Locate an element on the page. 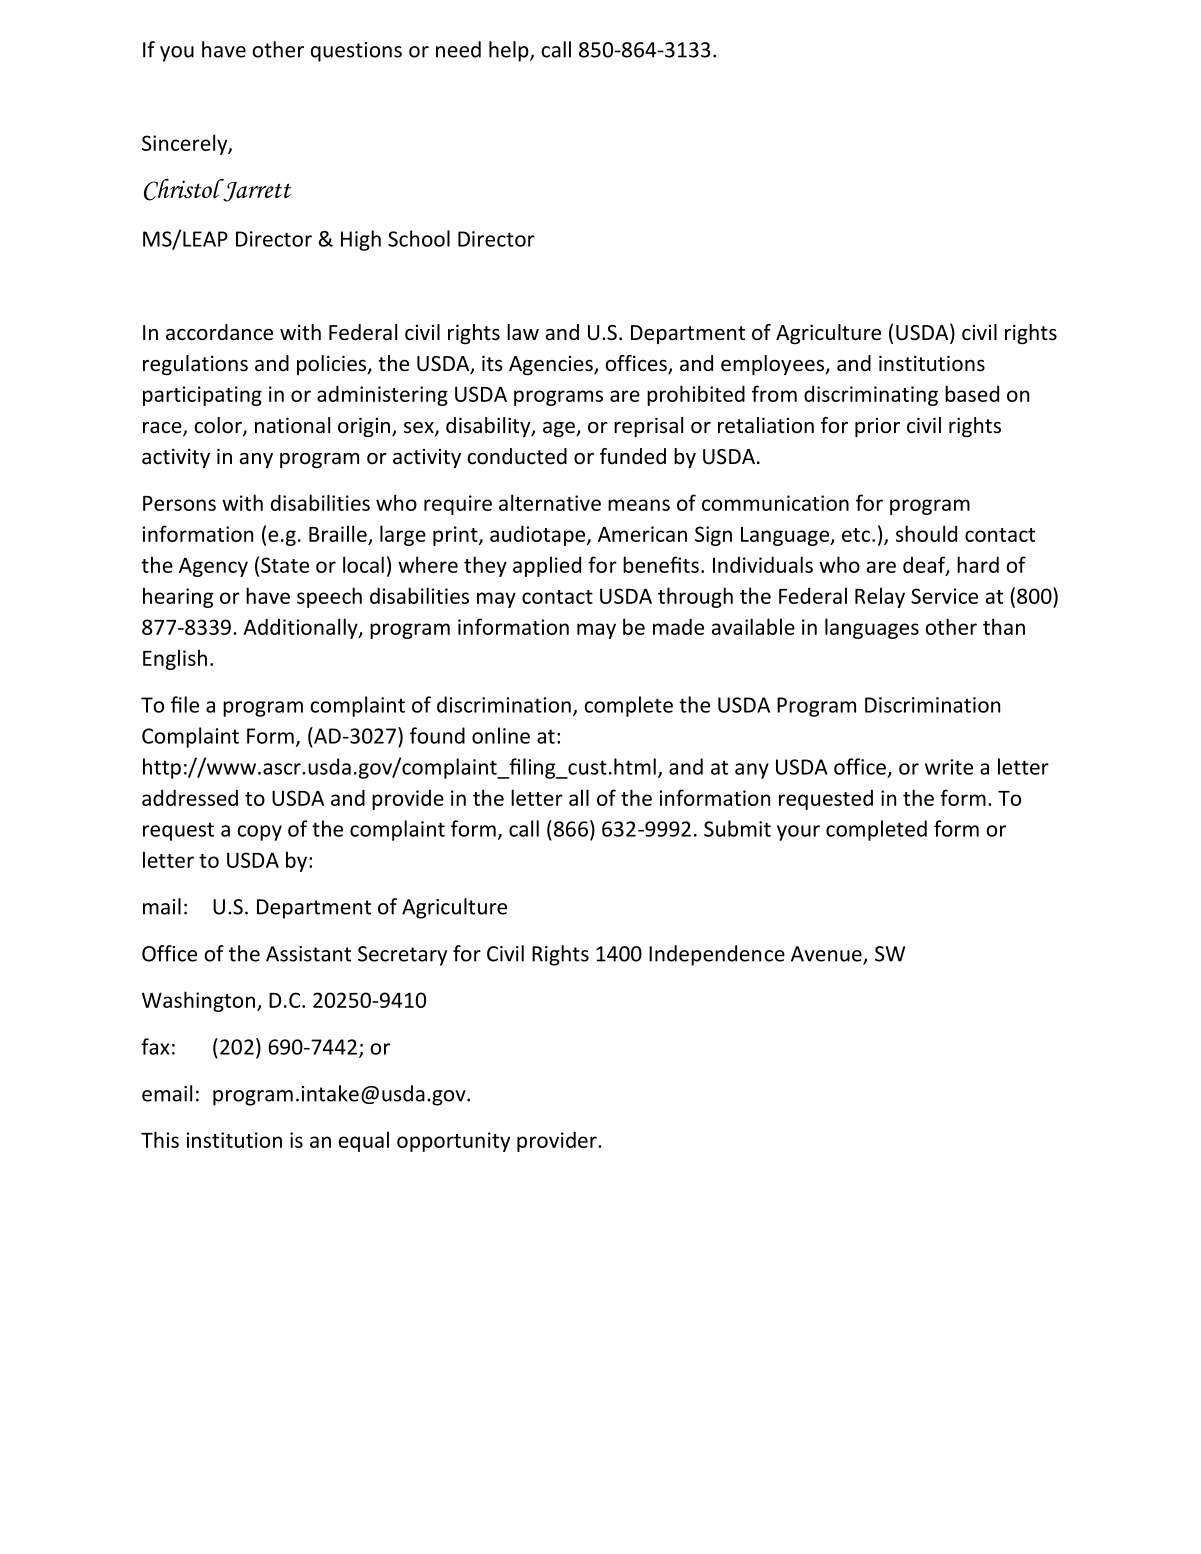 Image resolution: width=1201 pixels, height=1554 pixels. discriminating is located at coordinates (871, 396).
